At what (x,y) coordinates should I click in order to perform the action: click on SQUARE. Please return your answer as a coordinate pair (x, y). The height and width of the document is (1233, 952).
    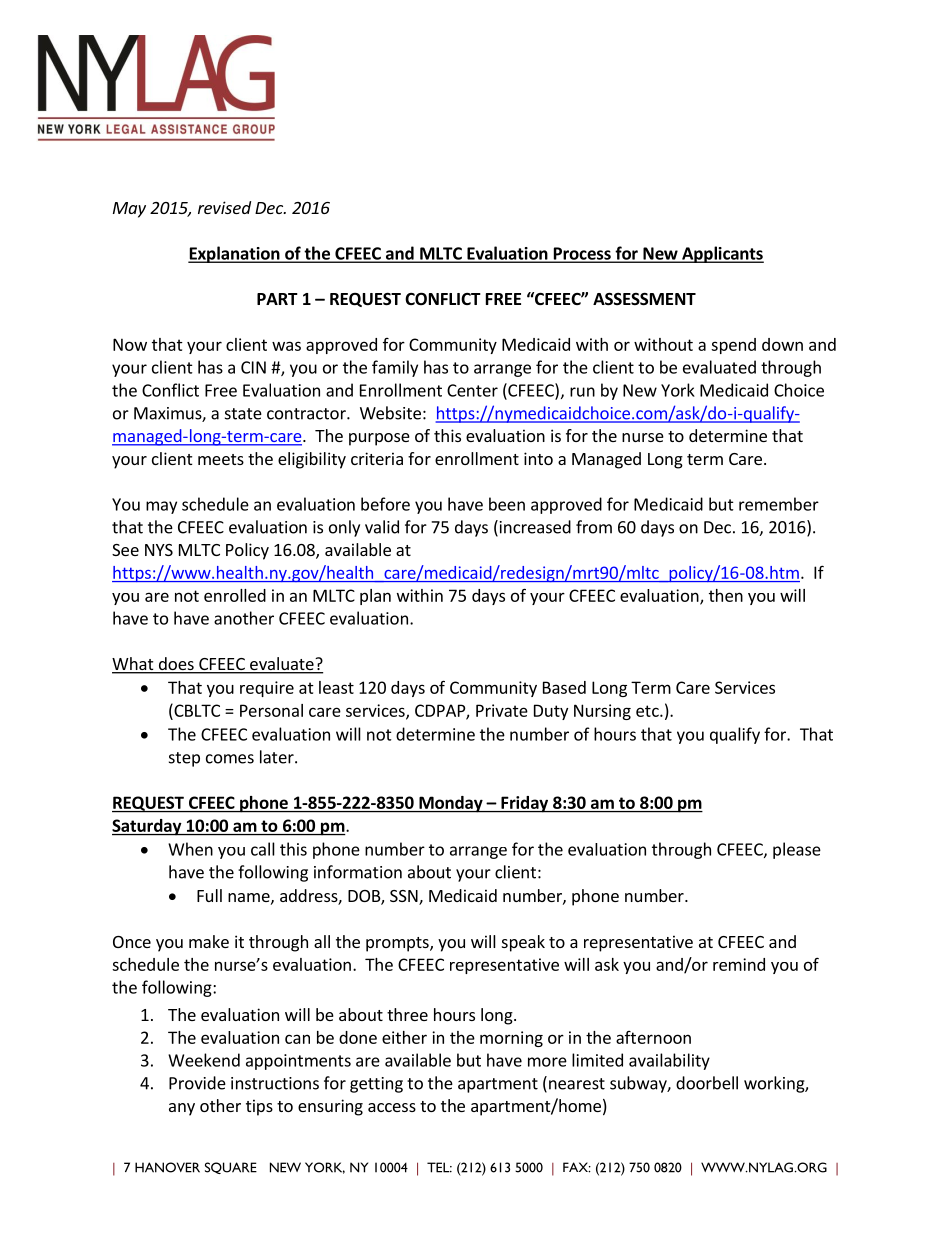
    Looking at the image, I should click on (231, 1168).
